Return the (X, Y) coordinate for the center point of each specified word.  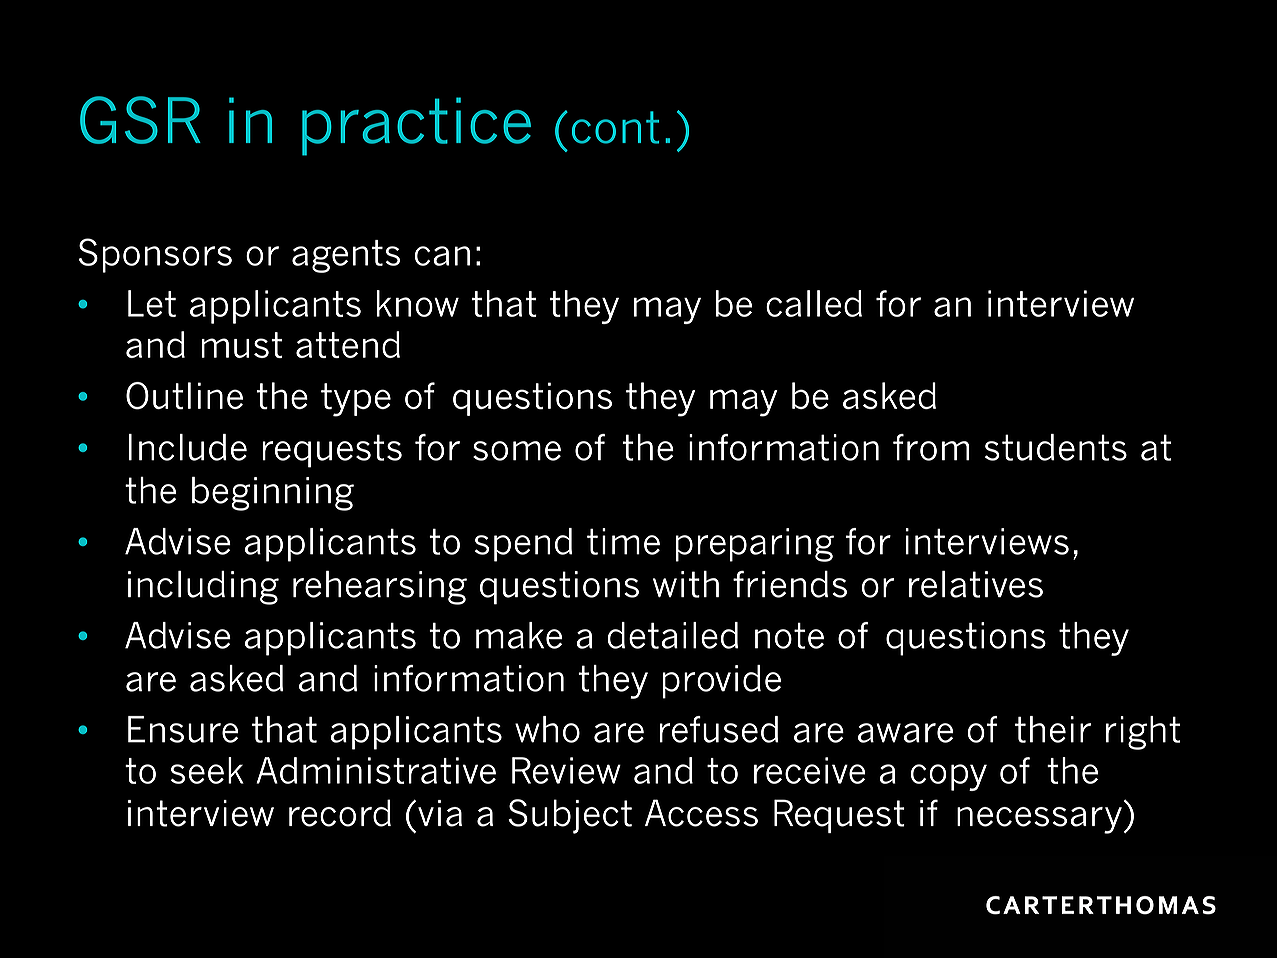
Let (152, 303)
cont (615, 127)
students (1056, 447)
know (418, 303)
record (340, 813)
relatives (976, 584)
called (814, 303)
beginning (273, 494)
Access (701, 813)
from (931, 447)
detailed (672, 635)
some (517, 451)
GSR (140, 120)
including (203, 588)
